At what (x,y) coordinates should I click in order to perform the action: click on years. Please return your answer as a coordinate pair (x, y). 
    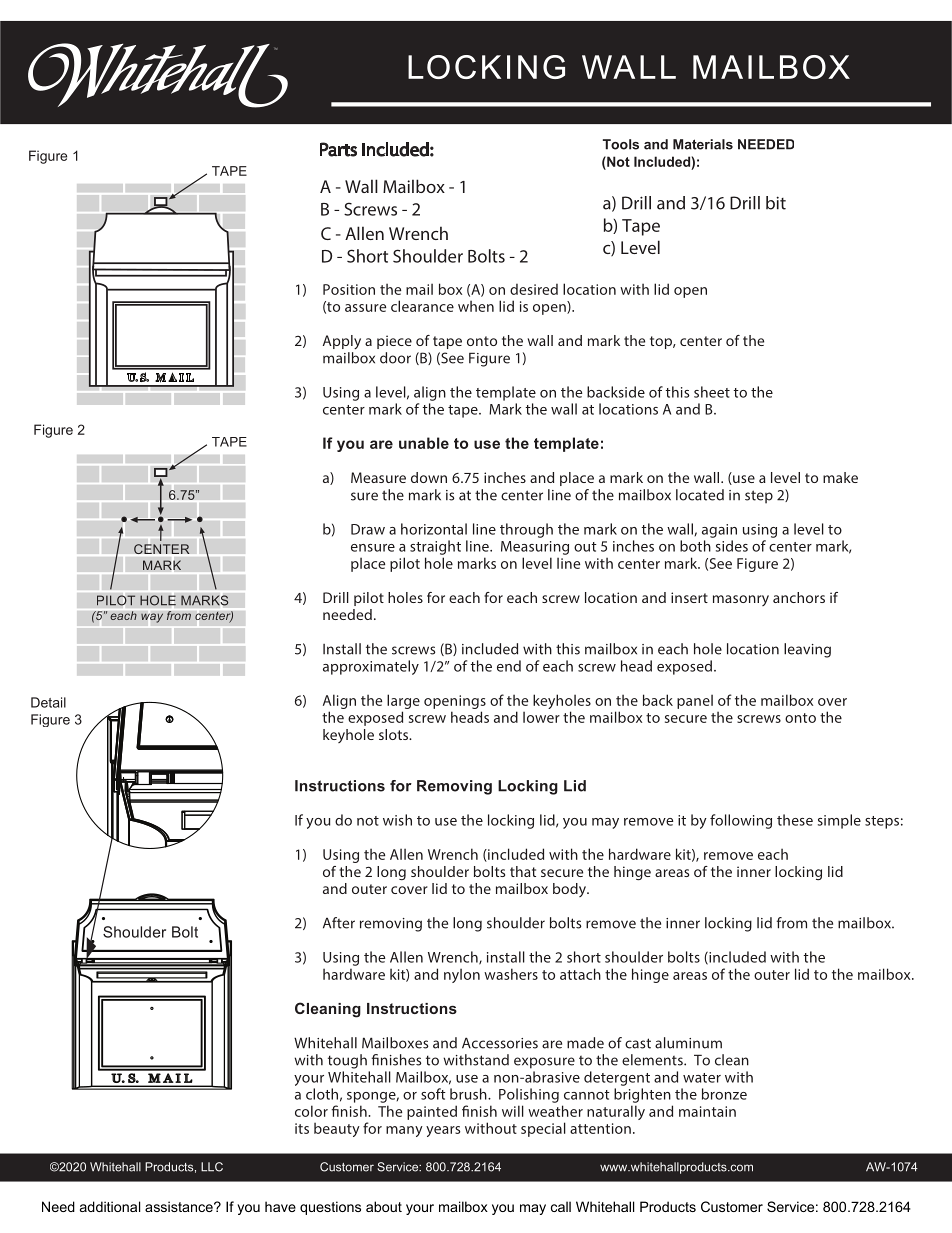
    Looking at the image, I should click on (443, 1131).
